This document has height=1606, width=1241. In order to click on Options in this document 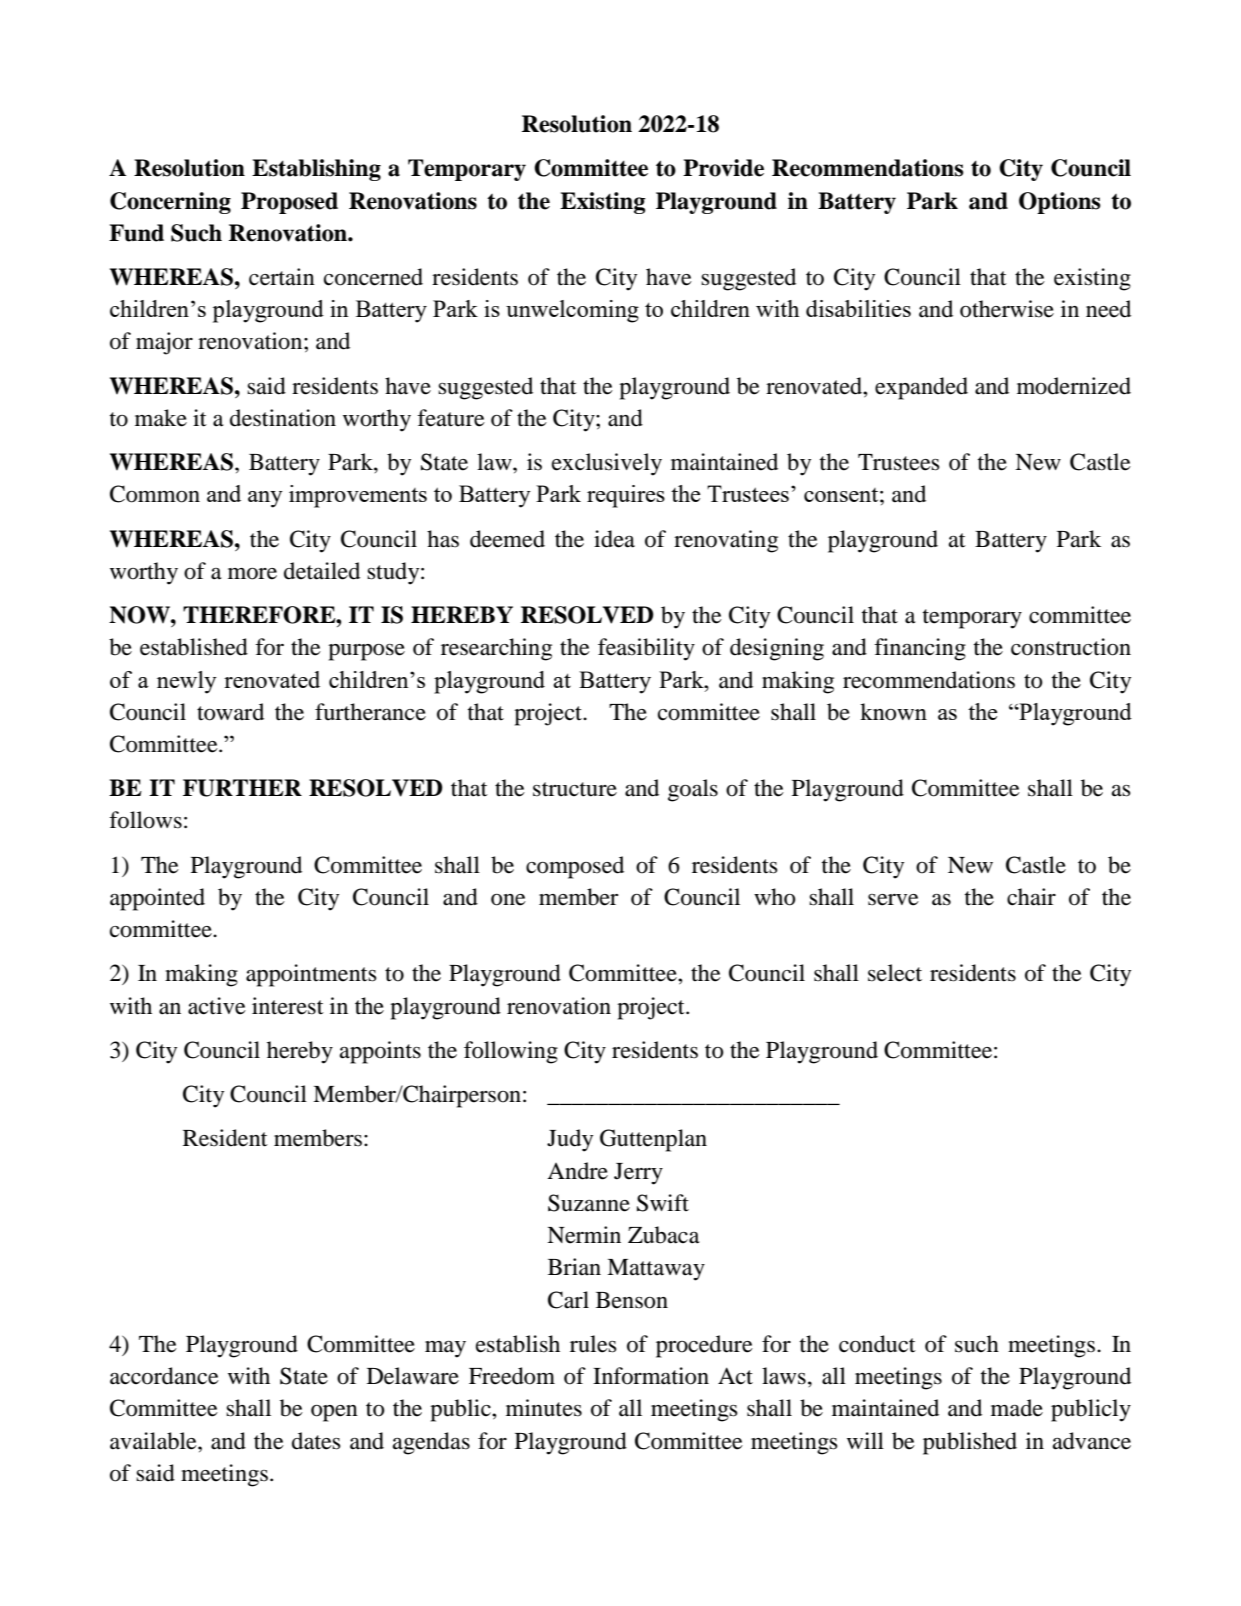, I will do `click(1060, 203)`.
